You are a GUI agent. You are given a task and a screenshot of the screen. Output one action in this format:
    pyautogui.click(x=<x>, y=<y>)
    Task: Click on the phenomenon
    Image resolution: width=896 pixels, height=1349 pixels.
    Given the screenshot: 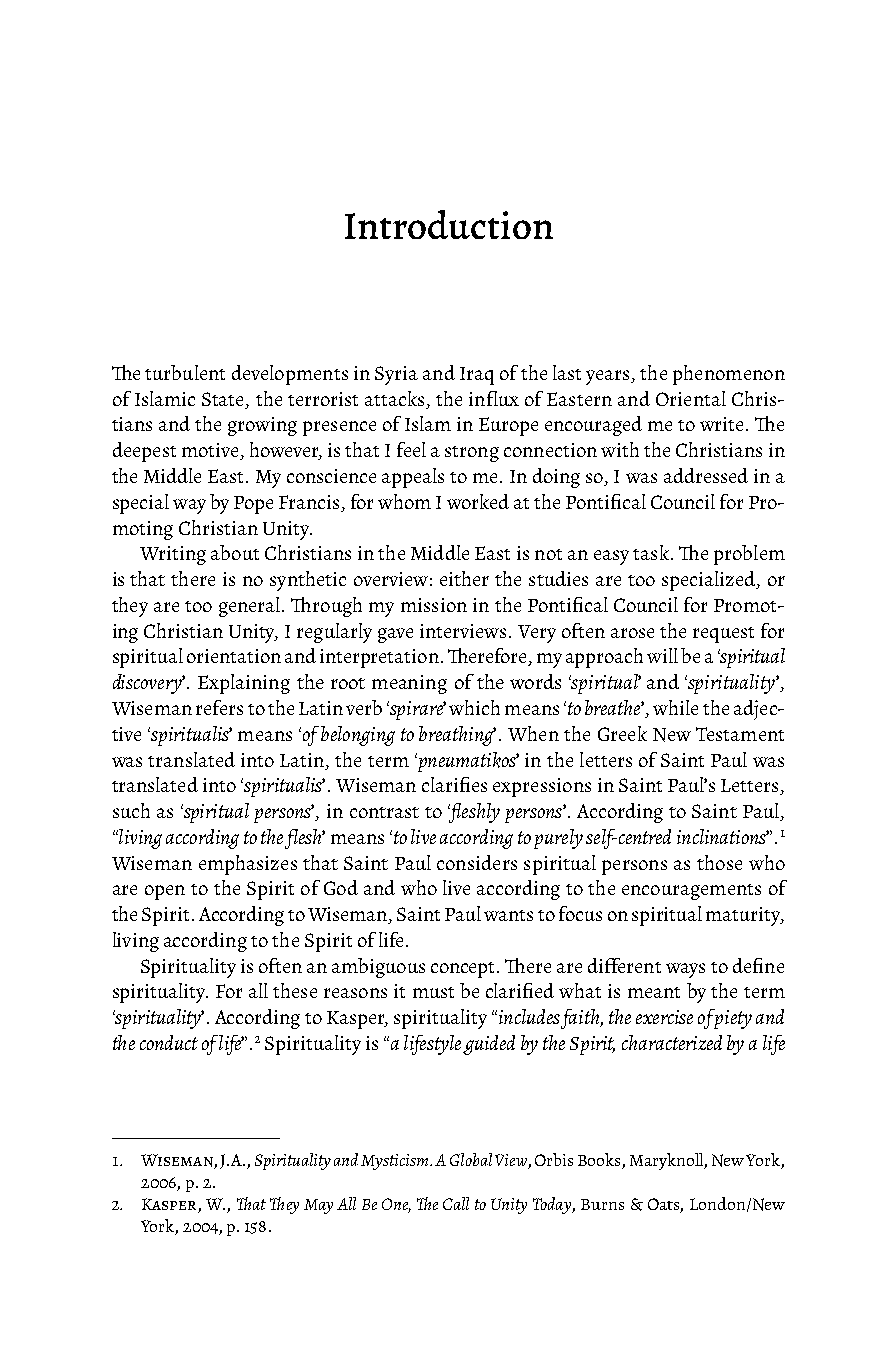 What is the action you would take?
    pyautogui.click(x=729, y=375)
